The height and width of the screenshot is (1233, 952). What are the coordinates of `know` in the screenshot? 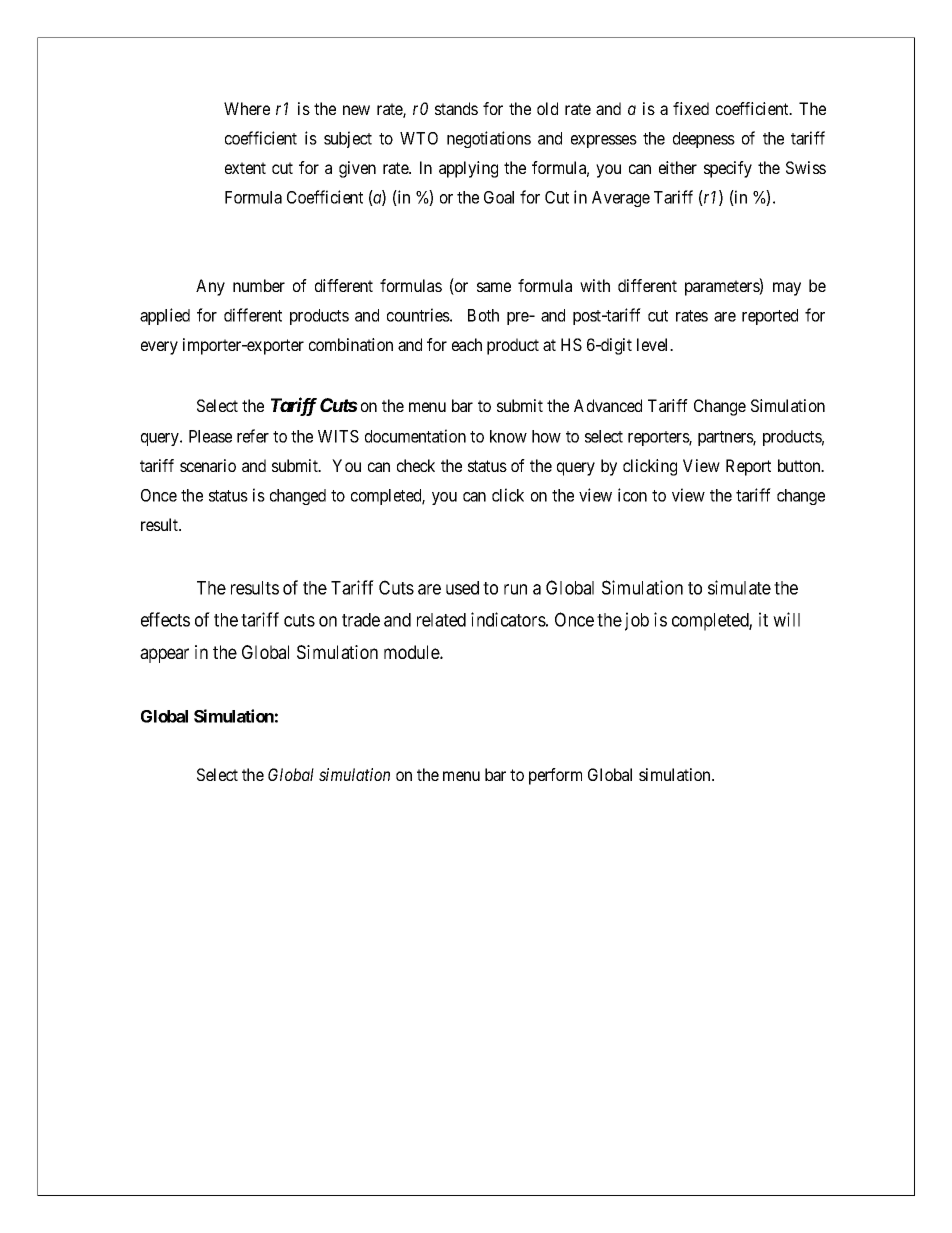 It's located at (508, 436).
